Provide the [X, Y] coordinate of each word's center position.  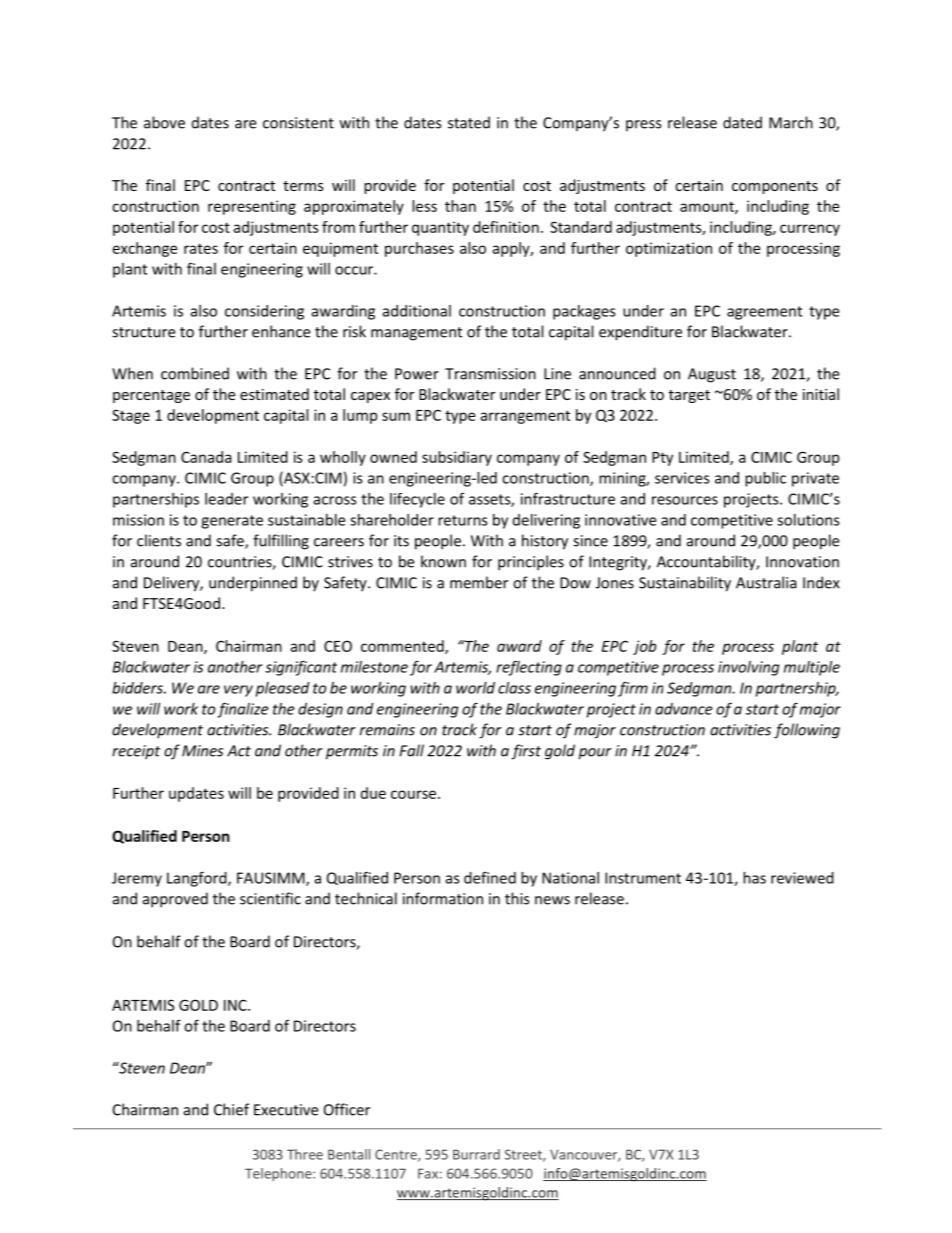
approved [175, 900]
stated [469, 122]
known [443, 561]
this [517, 898]
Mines [202, 751]
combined [195, 373]
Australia [766, 582]
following [807, 731]
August [712, 375]
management [416, 334]
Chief [231, 1109]
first [526, 752]
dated [742, 122]
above [164, 122]
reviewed [802, 878]
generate [232, 522]
